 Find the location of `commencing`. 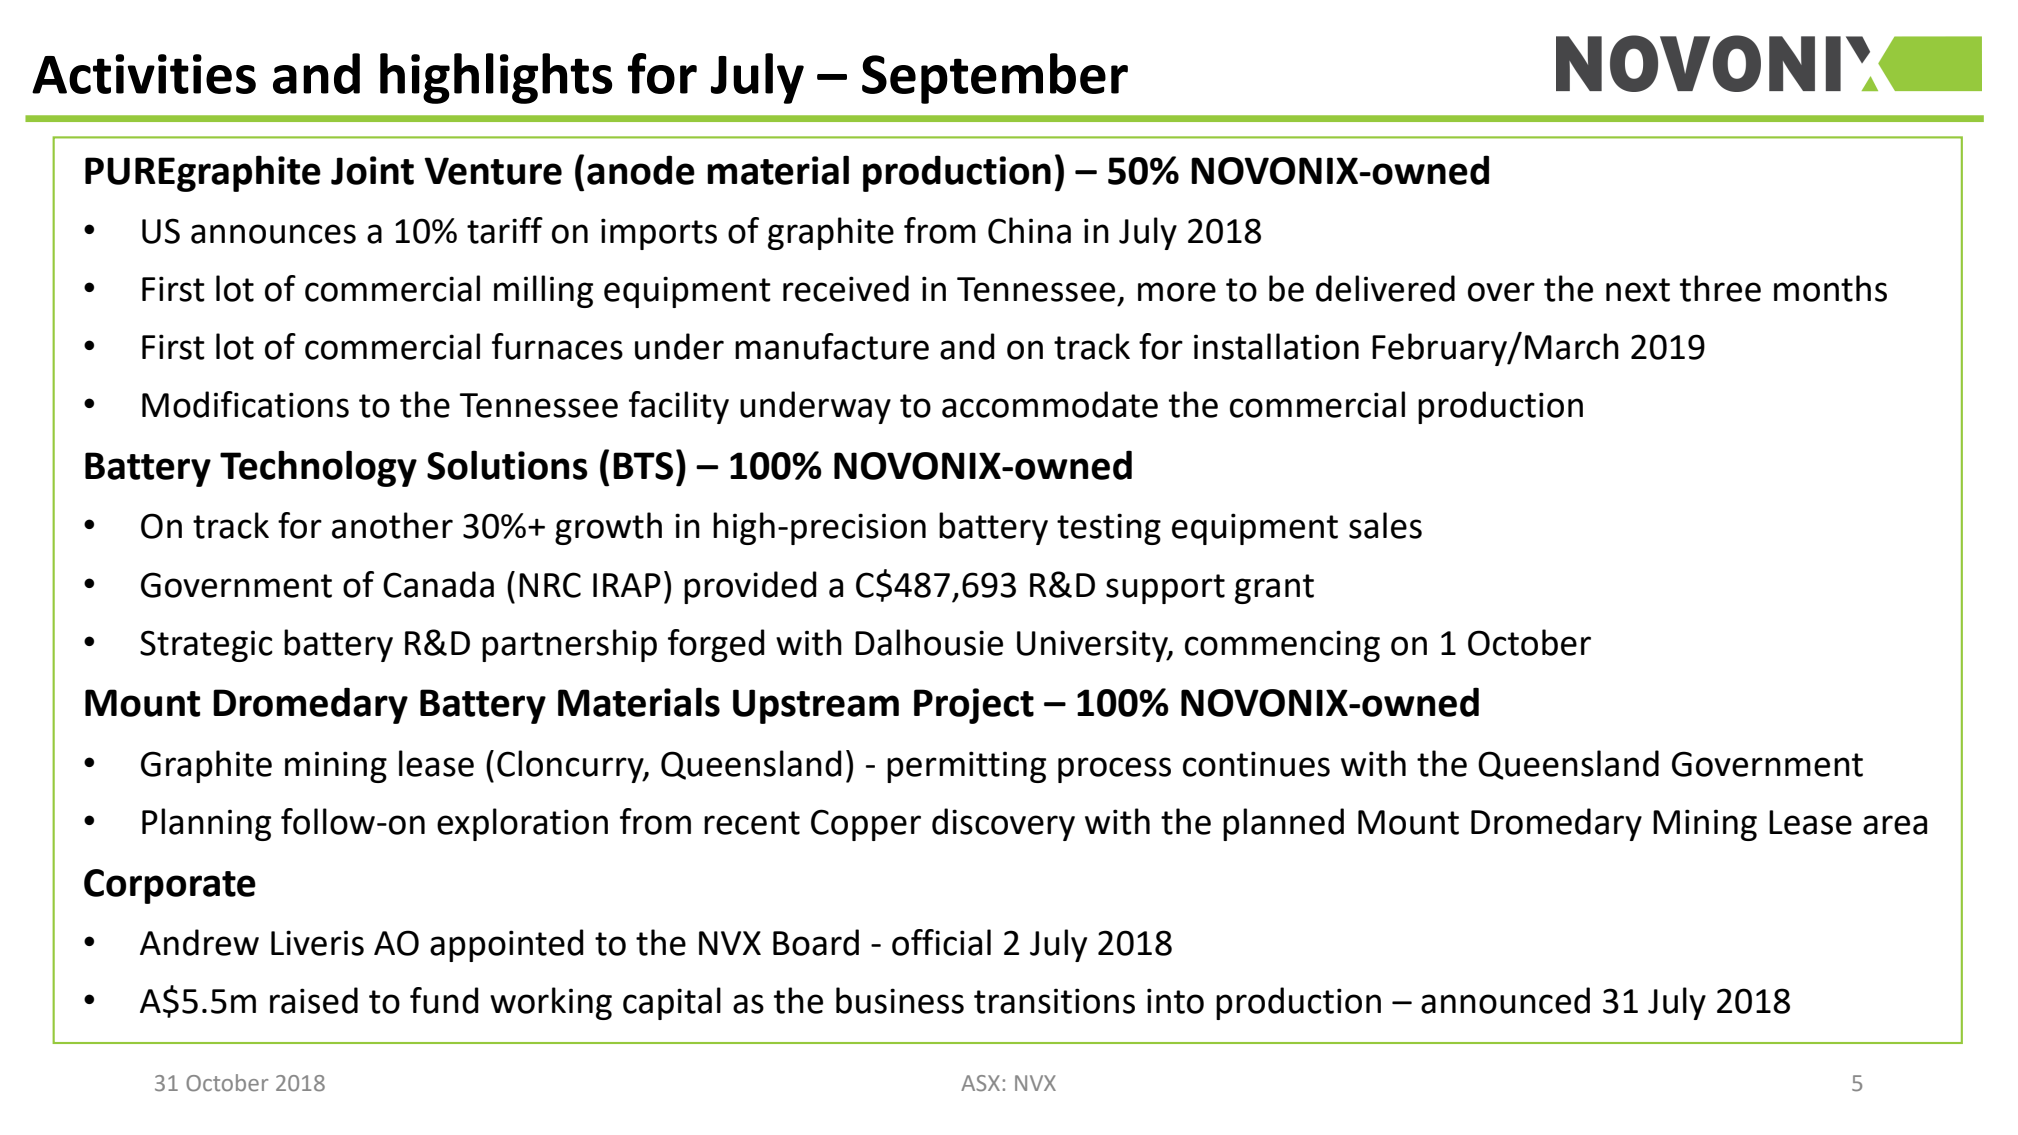

commencing is located at coordinates (1282, 646).
